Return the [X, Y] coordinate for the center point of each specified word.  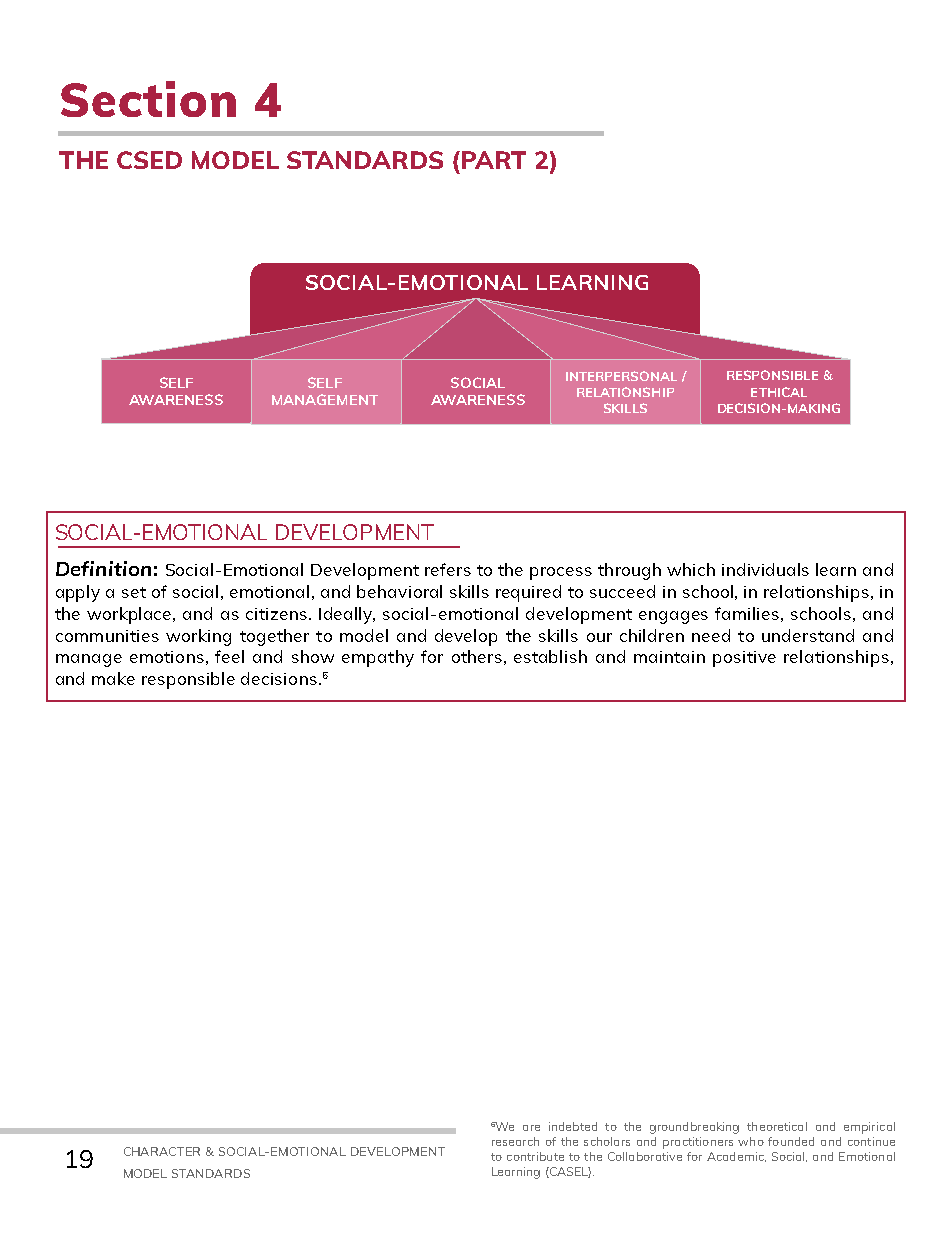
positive [744, 659]
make [113, 678]
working [198, 637]
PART [494, 160]
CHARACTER [162, 1151]
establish [550, 656]
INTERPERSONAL [621, 376]
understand [808, 635]
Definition [103, 568]
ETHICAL [779, 392]
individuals [765, 569]
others [477, 656]
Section [148, 99]
